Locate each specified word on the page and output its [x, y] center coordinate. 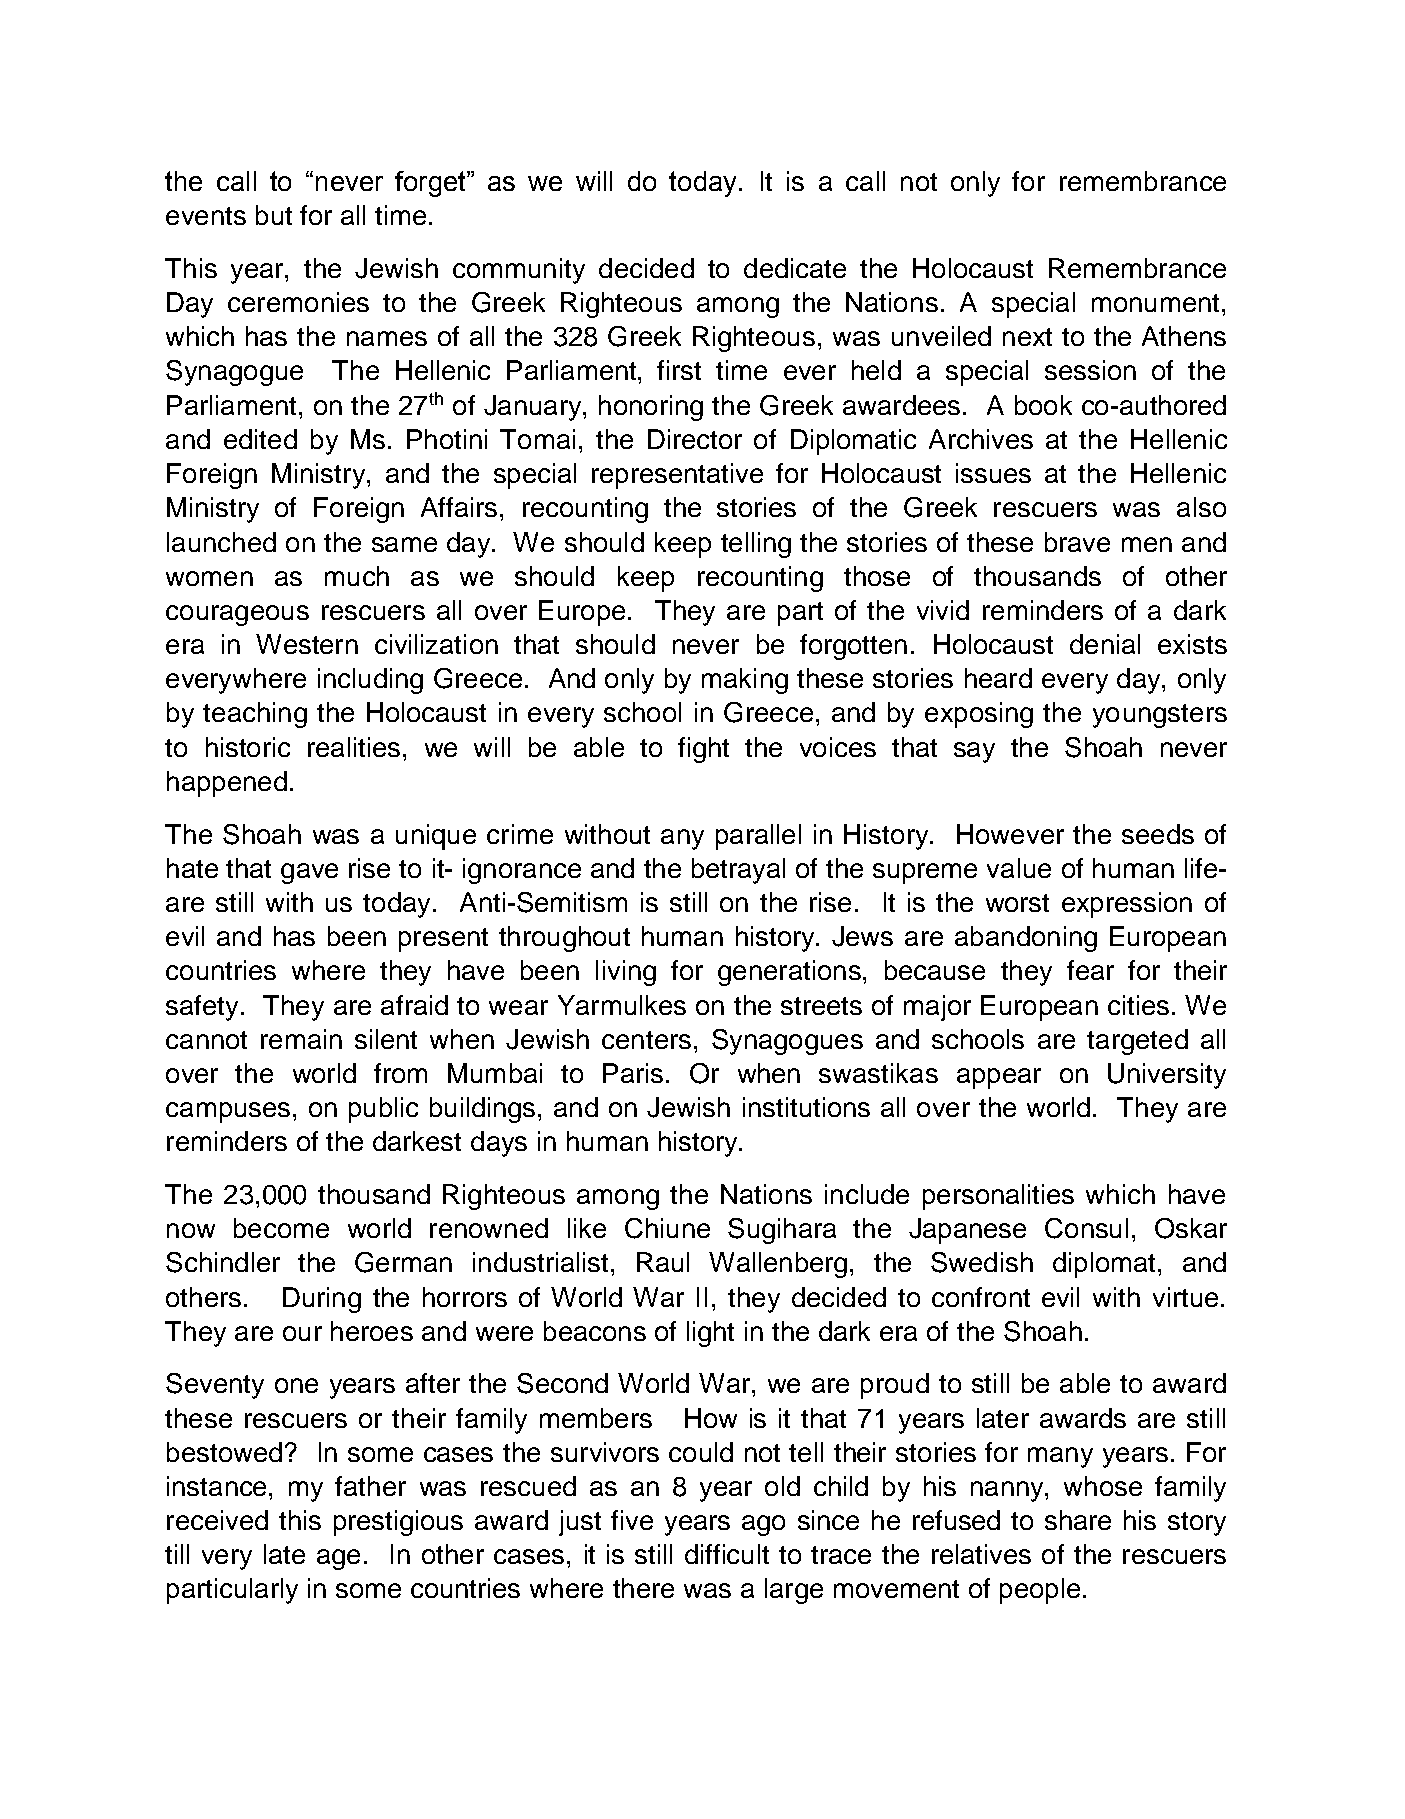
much [357, 576]
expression [1127, 905]
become [281, 1228]
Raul [663, 1262]
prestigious [398, 1523]
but [274, 215]
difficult [727, 1554]
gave [309, 873]
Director [695, 439]
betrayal [738, 871]
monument [1155, 303]
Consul [1086, 1228]
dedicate [795, 268]
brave [1077, 542]
